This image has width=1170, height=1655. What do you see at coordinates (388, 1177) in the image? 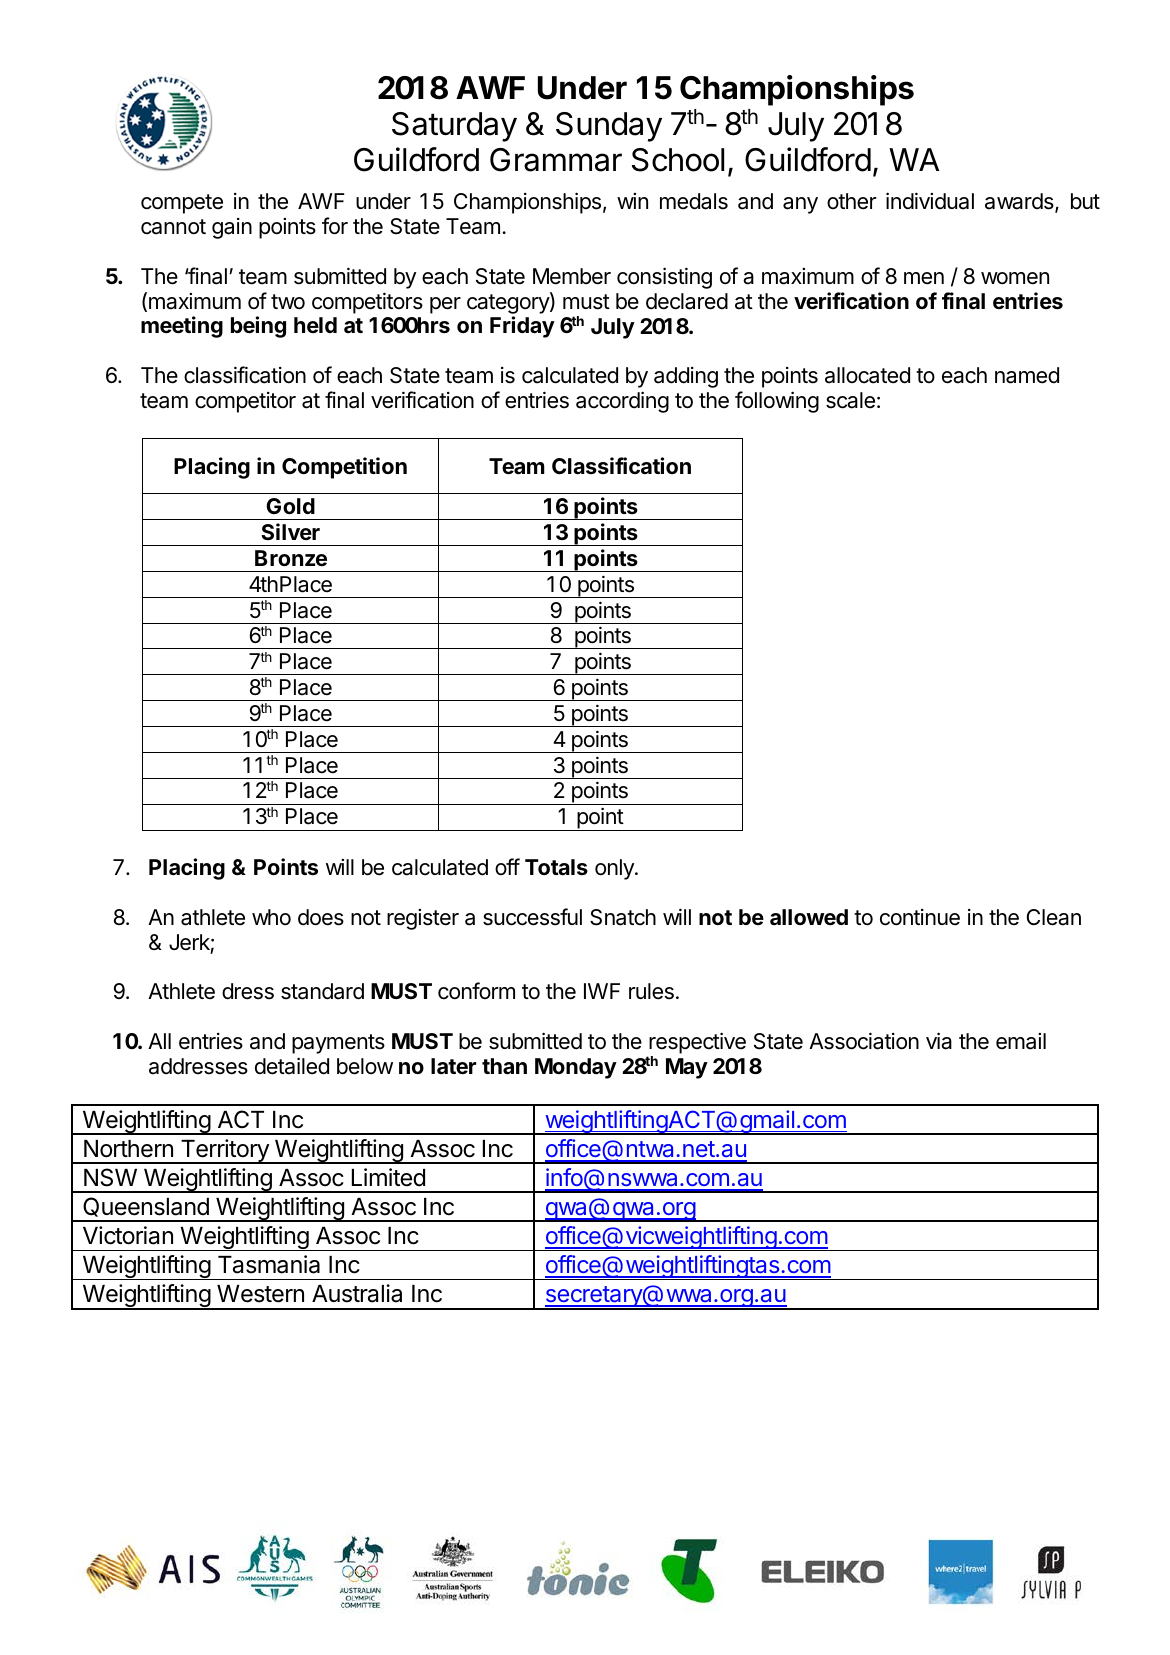
I see `Limited` at bounding box center [388, 1177].
